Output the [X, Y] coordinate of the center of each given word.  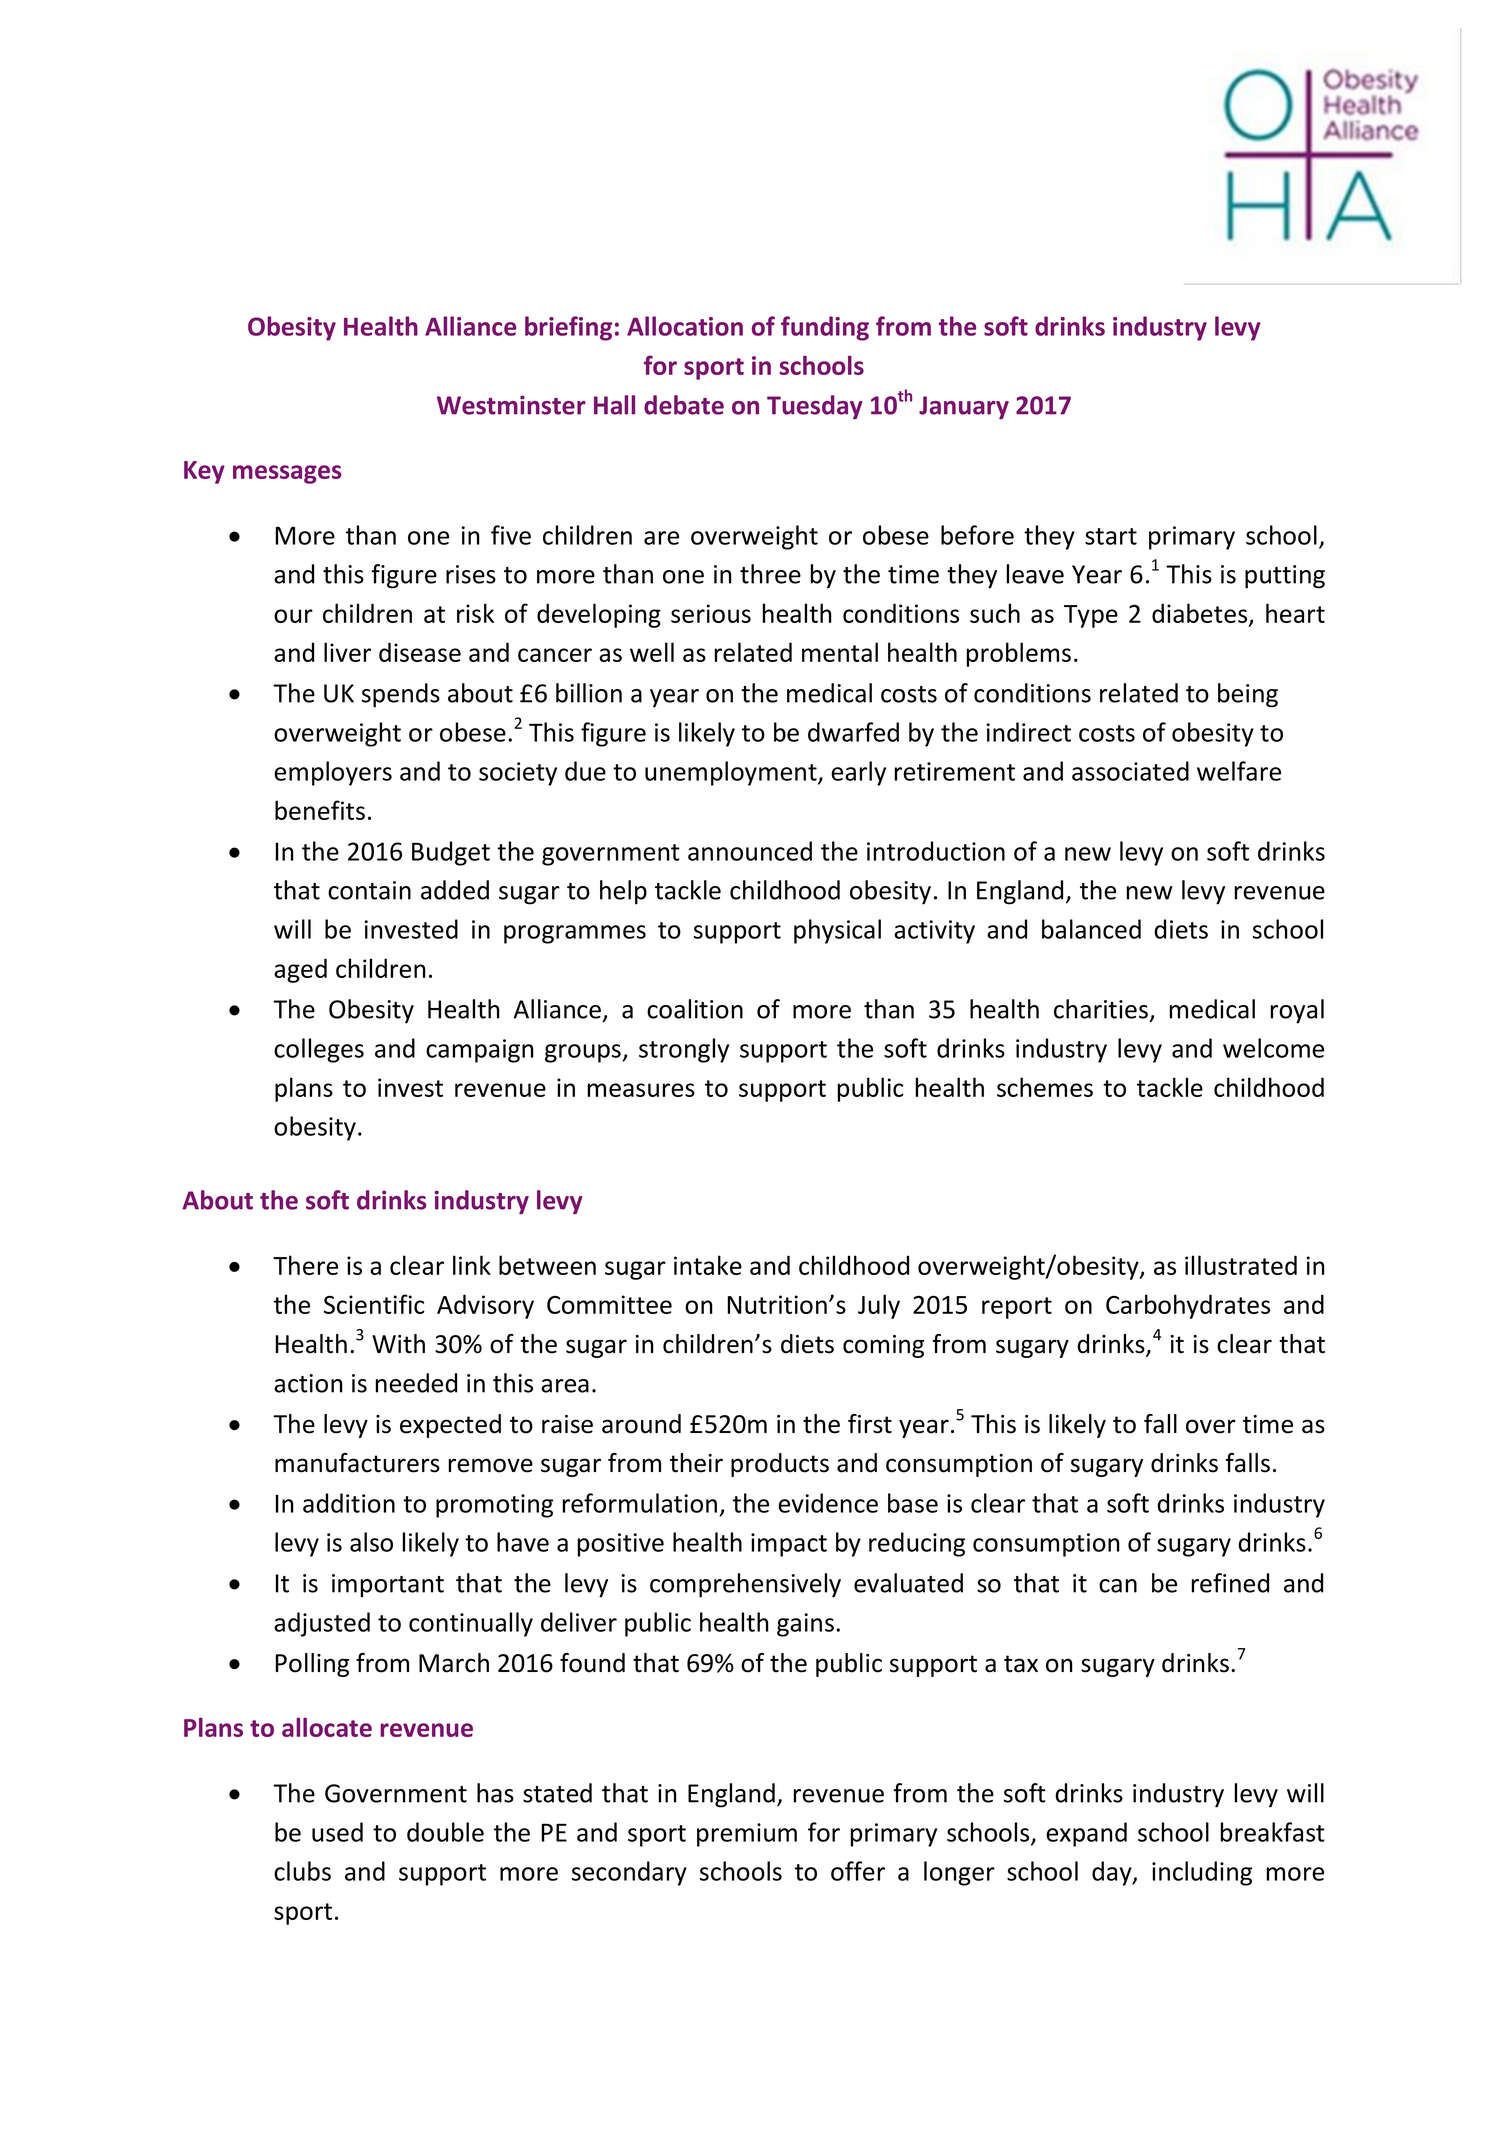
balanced [1091, 929]
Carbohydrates [1188, 1306]
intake [708, 1265]
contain [369, 890]
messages [287, 474]
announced [750, 851]
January [964, 407]
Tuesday [815, 407]
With [398, 1344]
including [1202, 1873]
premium [747, 1835]
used [337, 1832]
